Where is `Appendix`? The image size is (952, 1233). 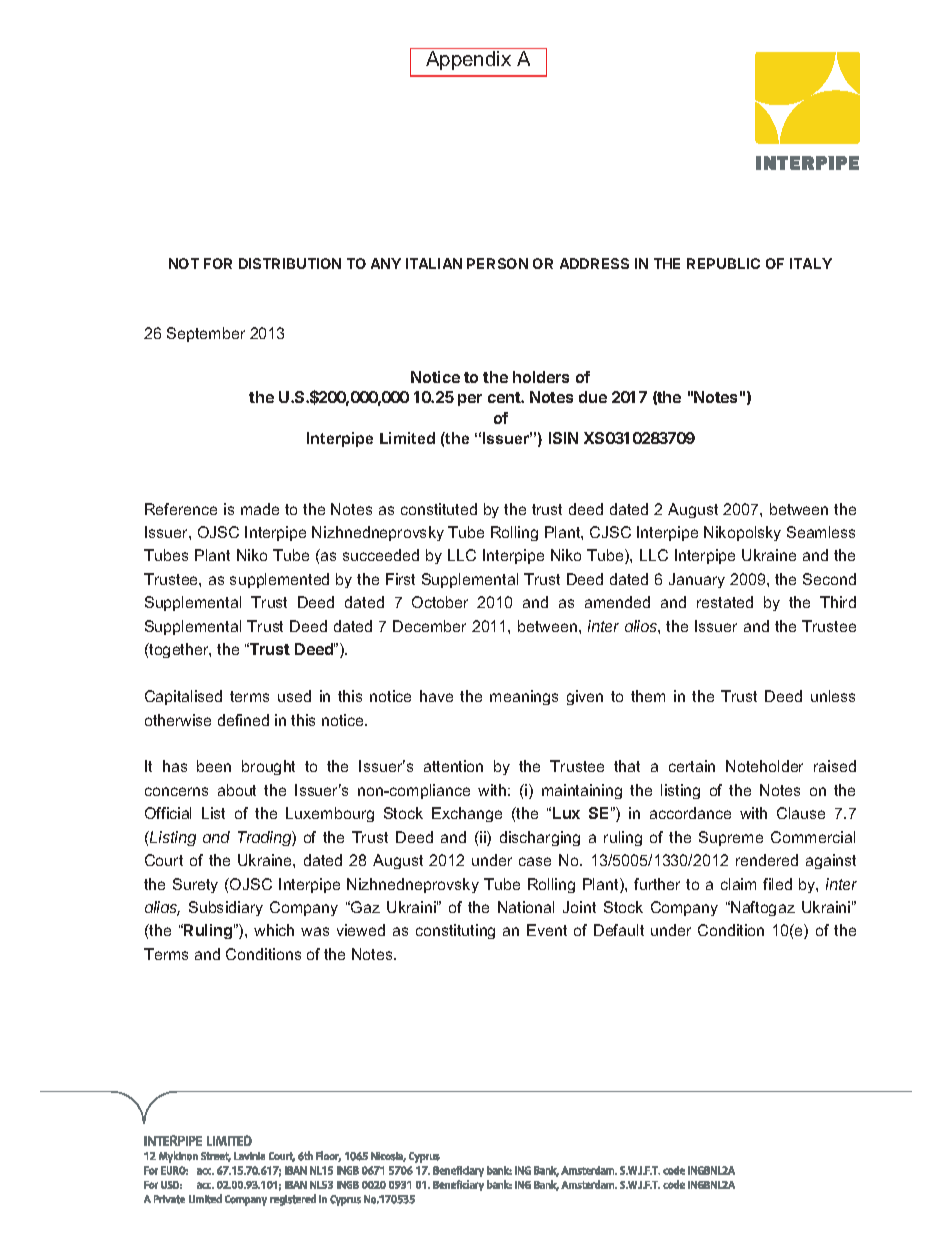
Appendix is located at coordinates (468, 60).
